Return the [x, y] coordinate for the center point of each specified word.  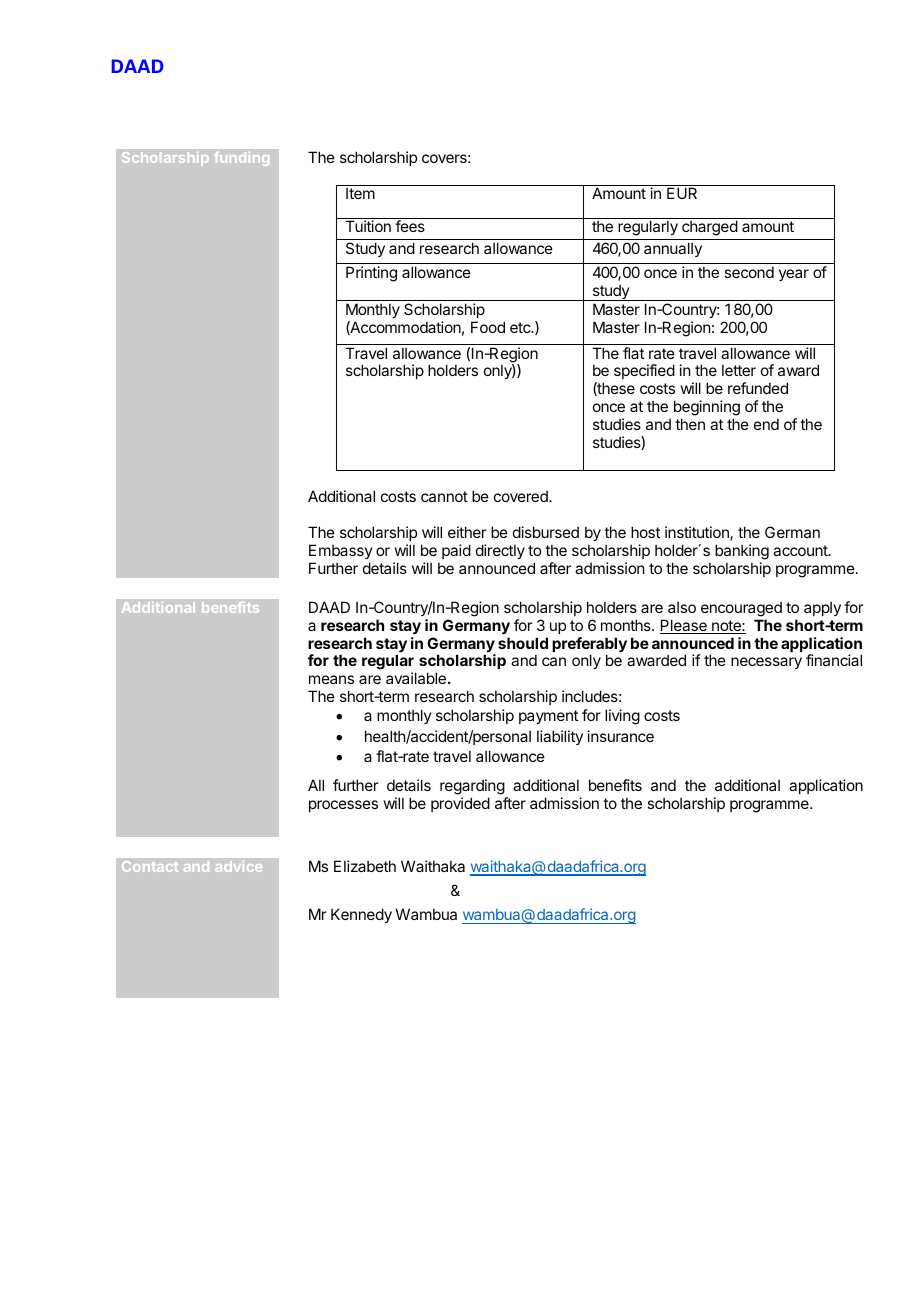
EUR [682, 193]
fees [410, 226]
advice [239, 866]
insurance [621, 736]
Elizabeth [365, 866]
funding [241, 159]
